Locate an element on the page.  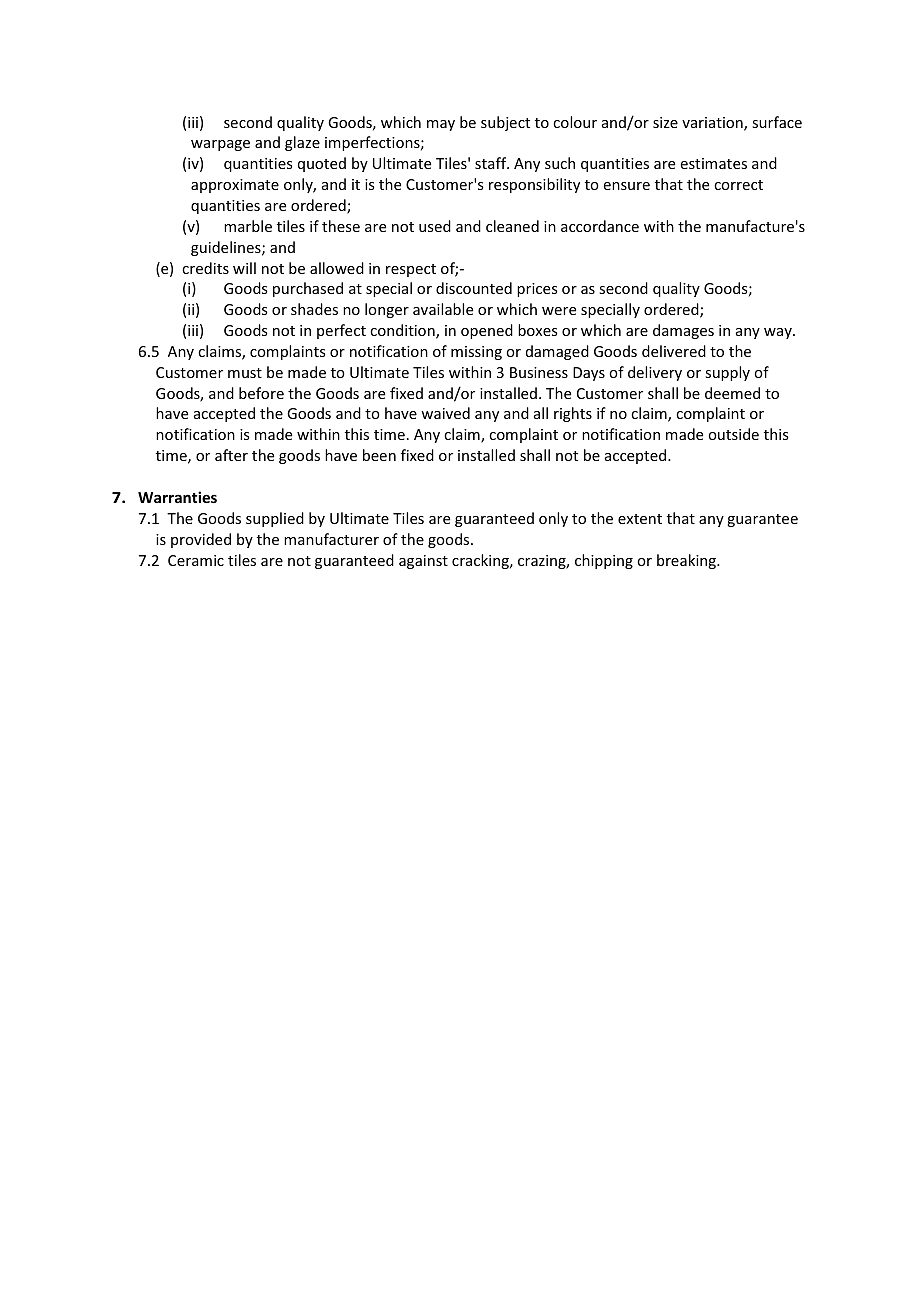
must is located at coordinates (245, 373).
